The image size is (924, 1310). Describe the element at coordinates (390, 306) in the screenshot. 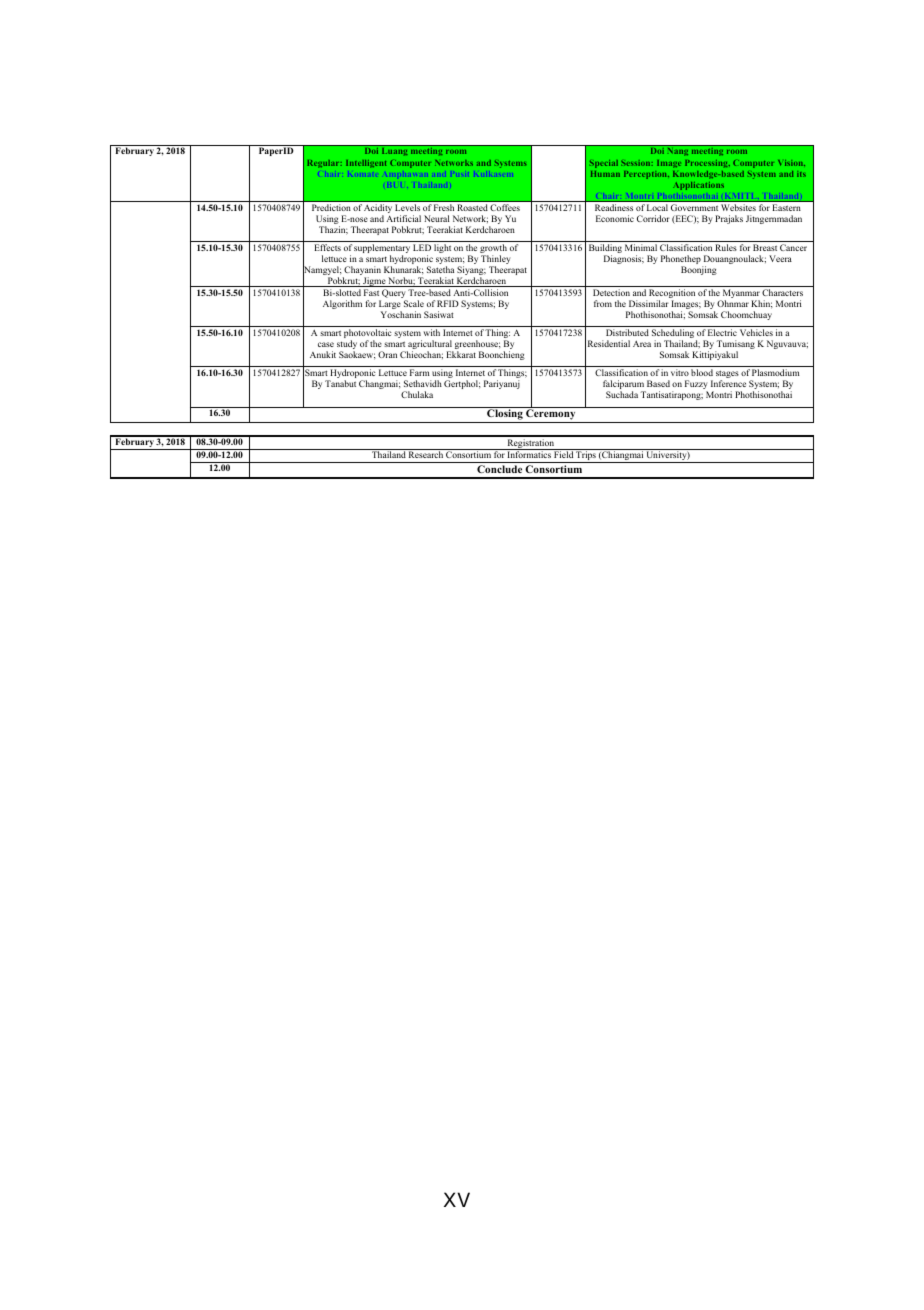

I see `Large` at that location.
